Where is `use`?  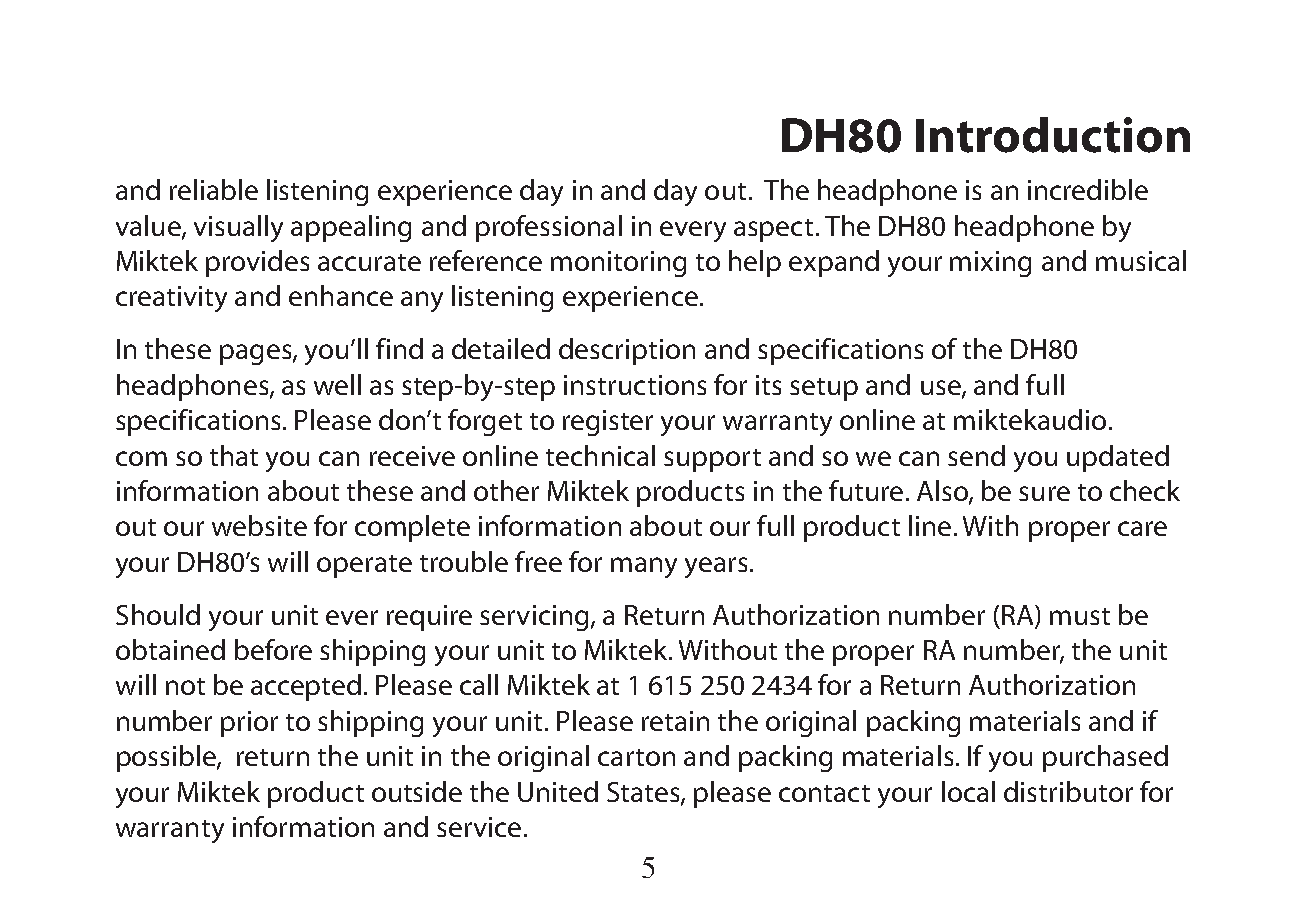 use is located at coordinates (942, 389).
